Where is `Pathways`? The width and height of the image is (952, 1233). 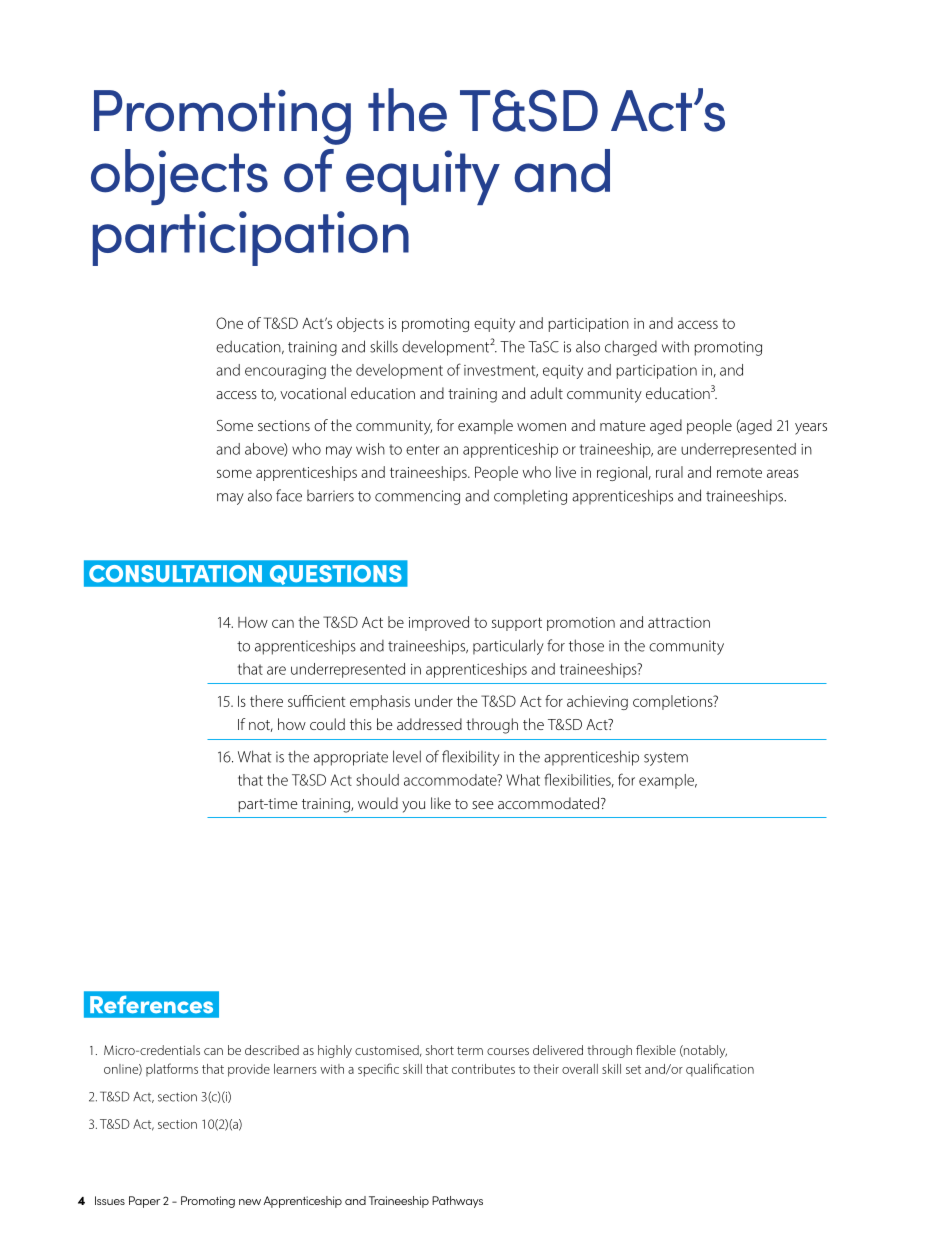
Pathways is located at coordinates (457, 1202).
